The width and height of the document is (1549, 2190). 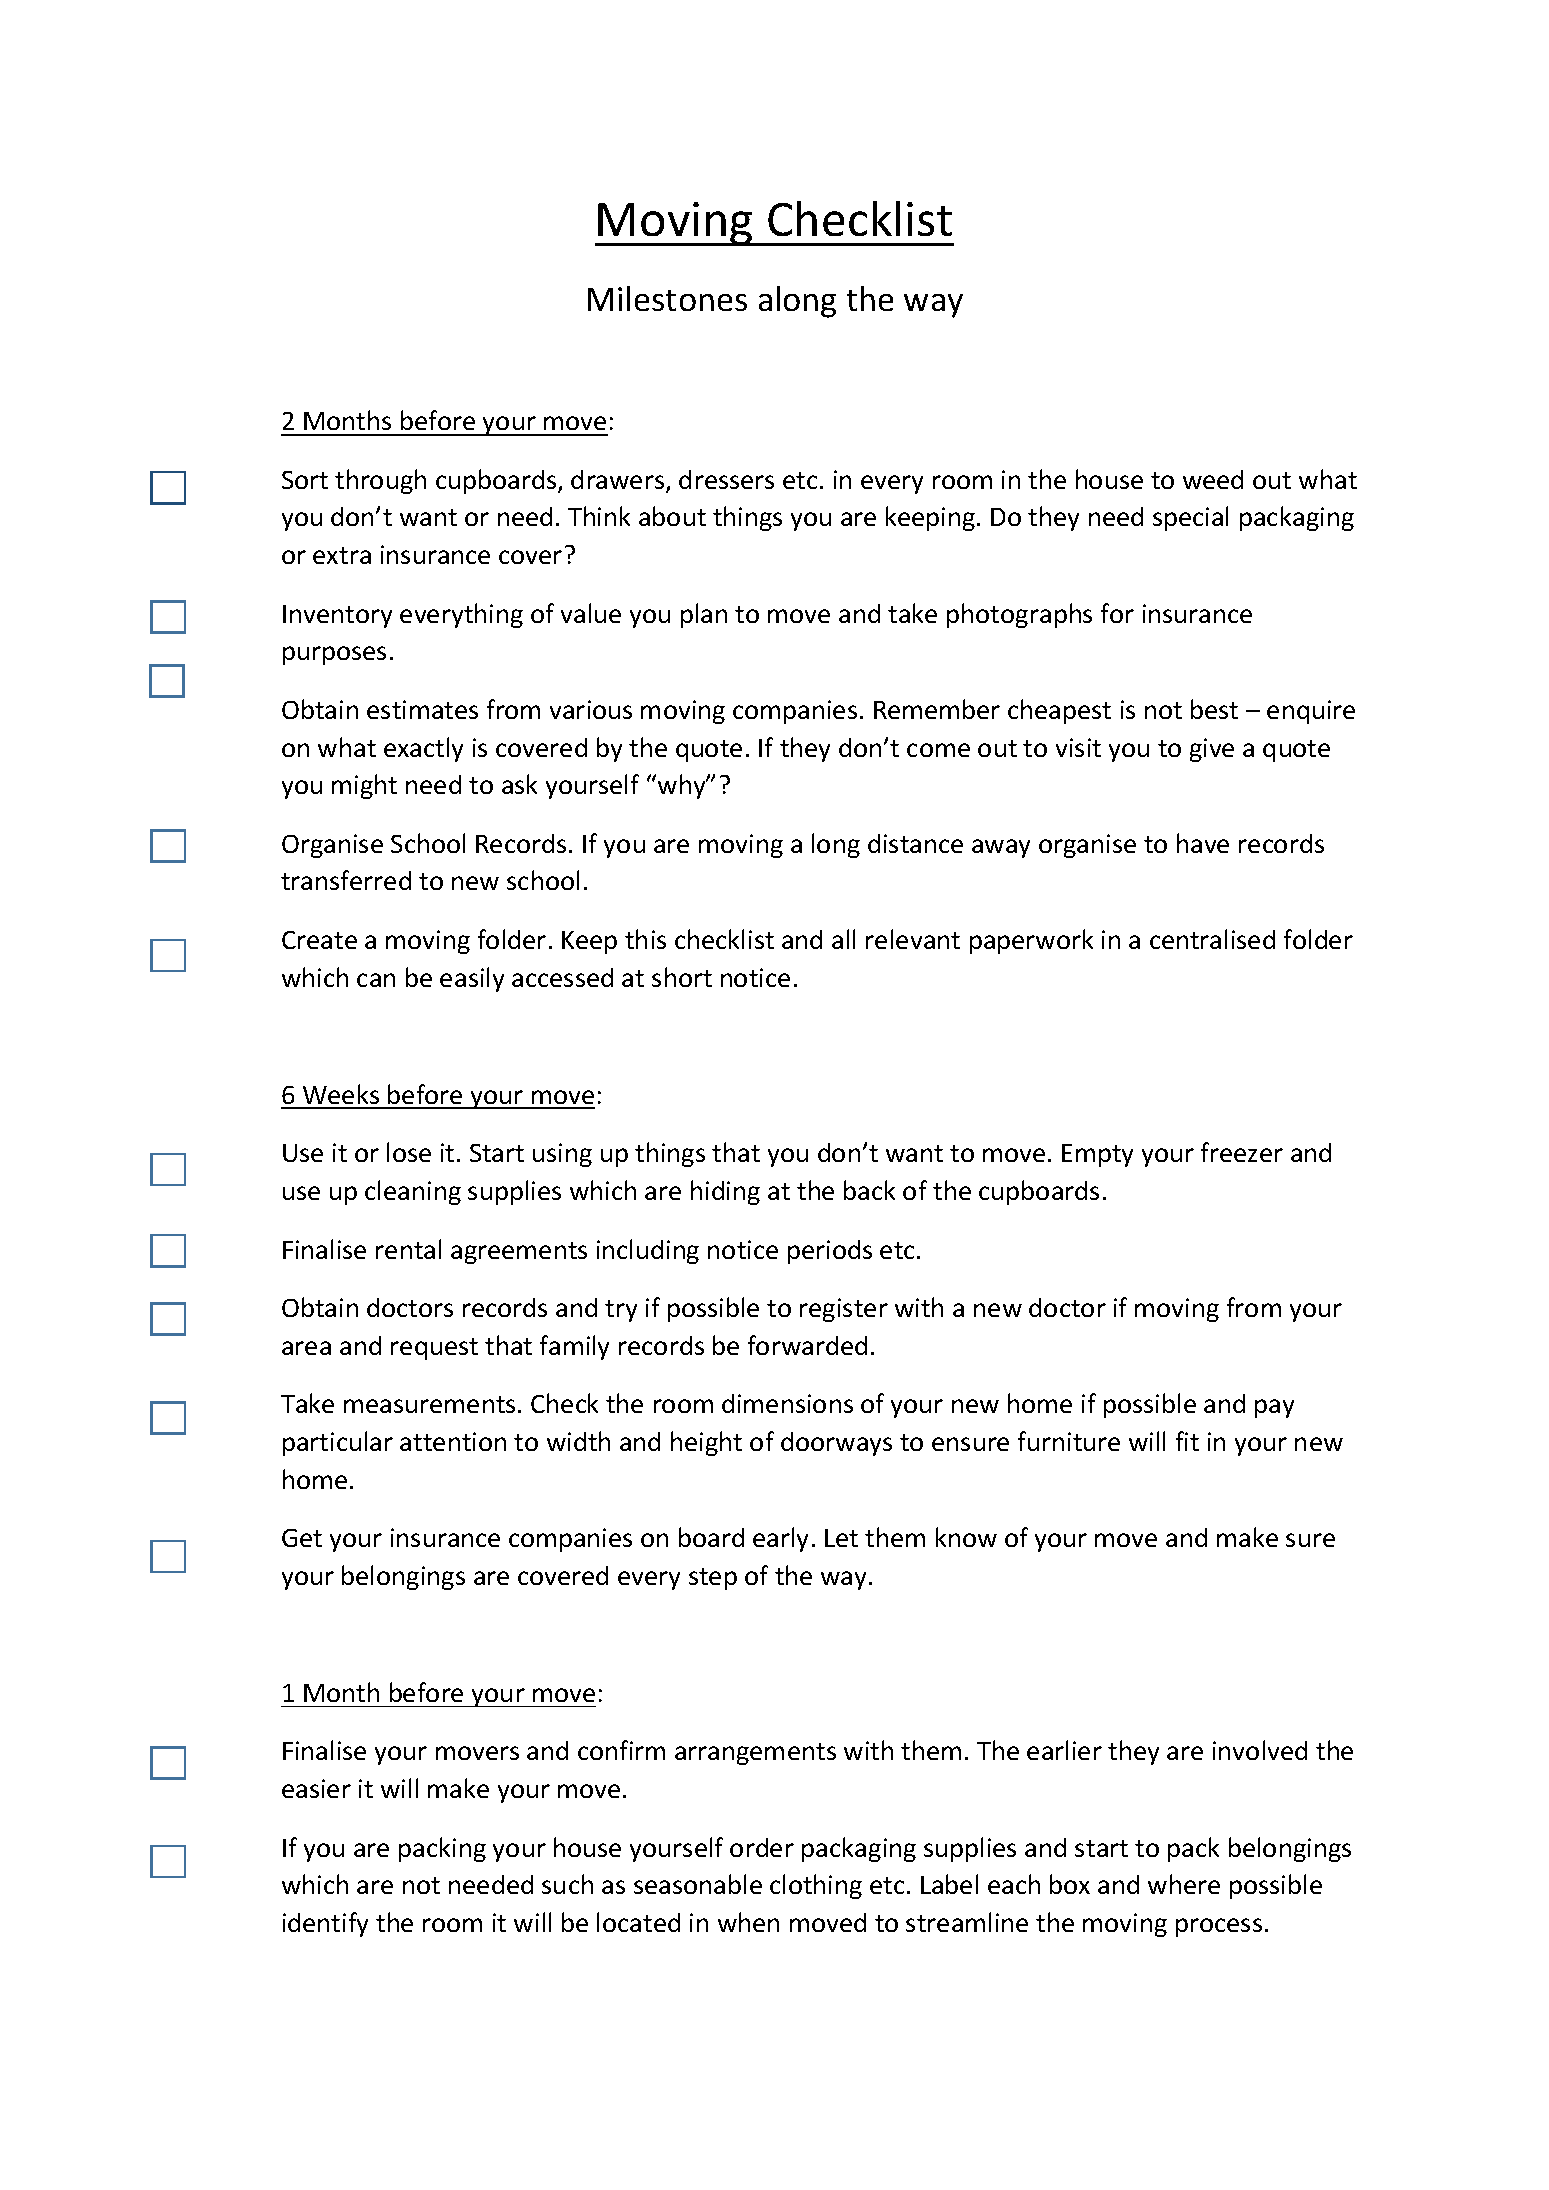 I want to click on where, so click(x=1184, y=1884).
